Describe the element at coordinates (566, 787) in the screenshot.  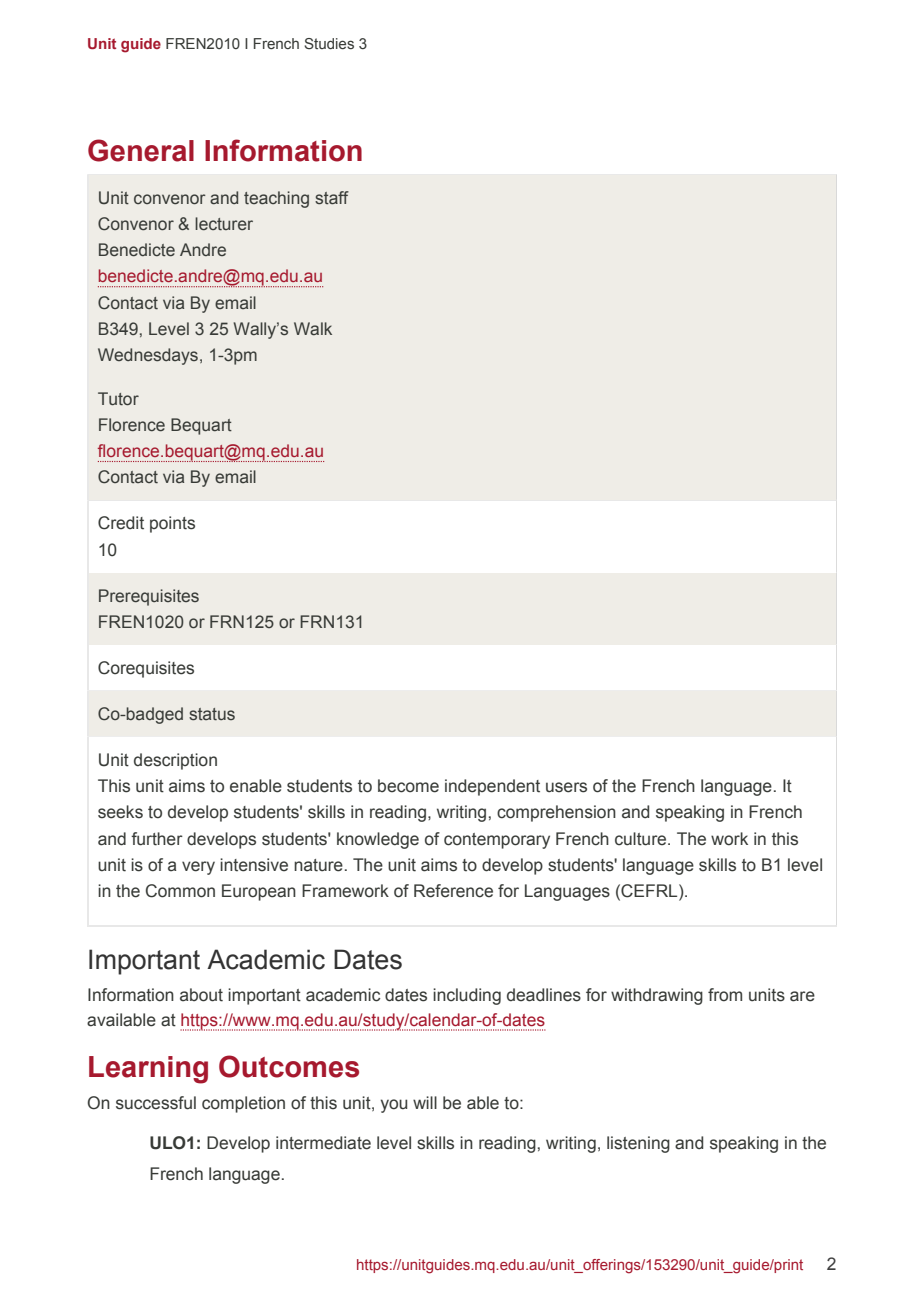
I see `users` at that location.
